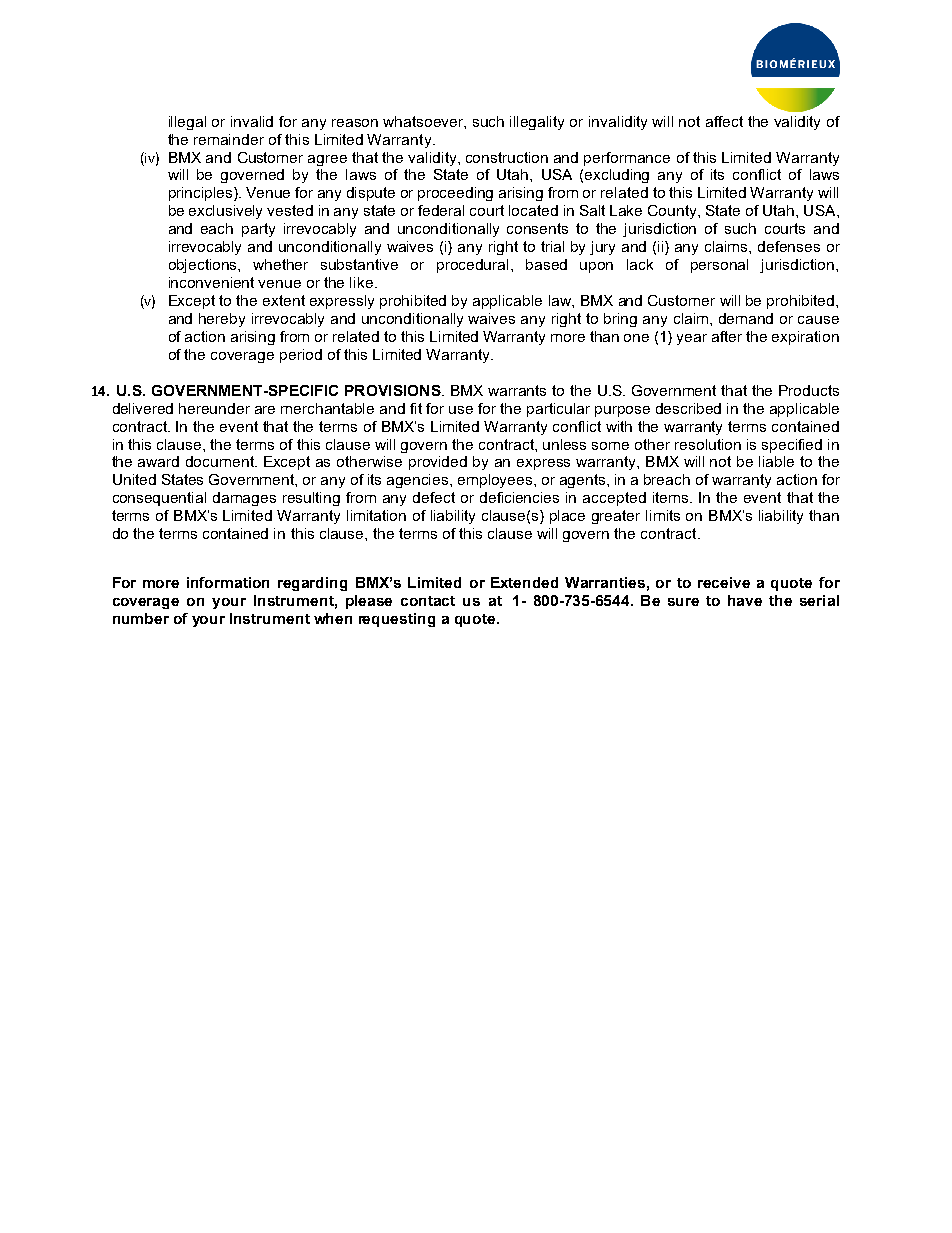 The image size is (952, 1233). I want to click on affect, so click(724, 121).
